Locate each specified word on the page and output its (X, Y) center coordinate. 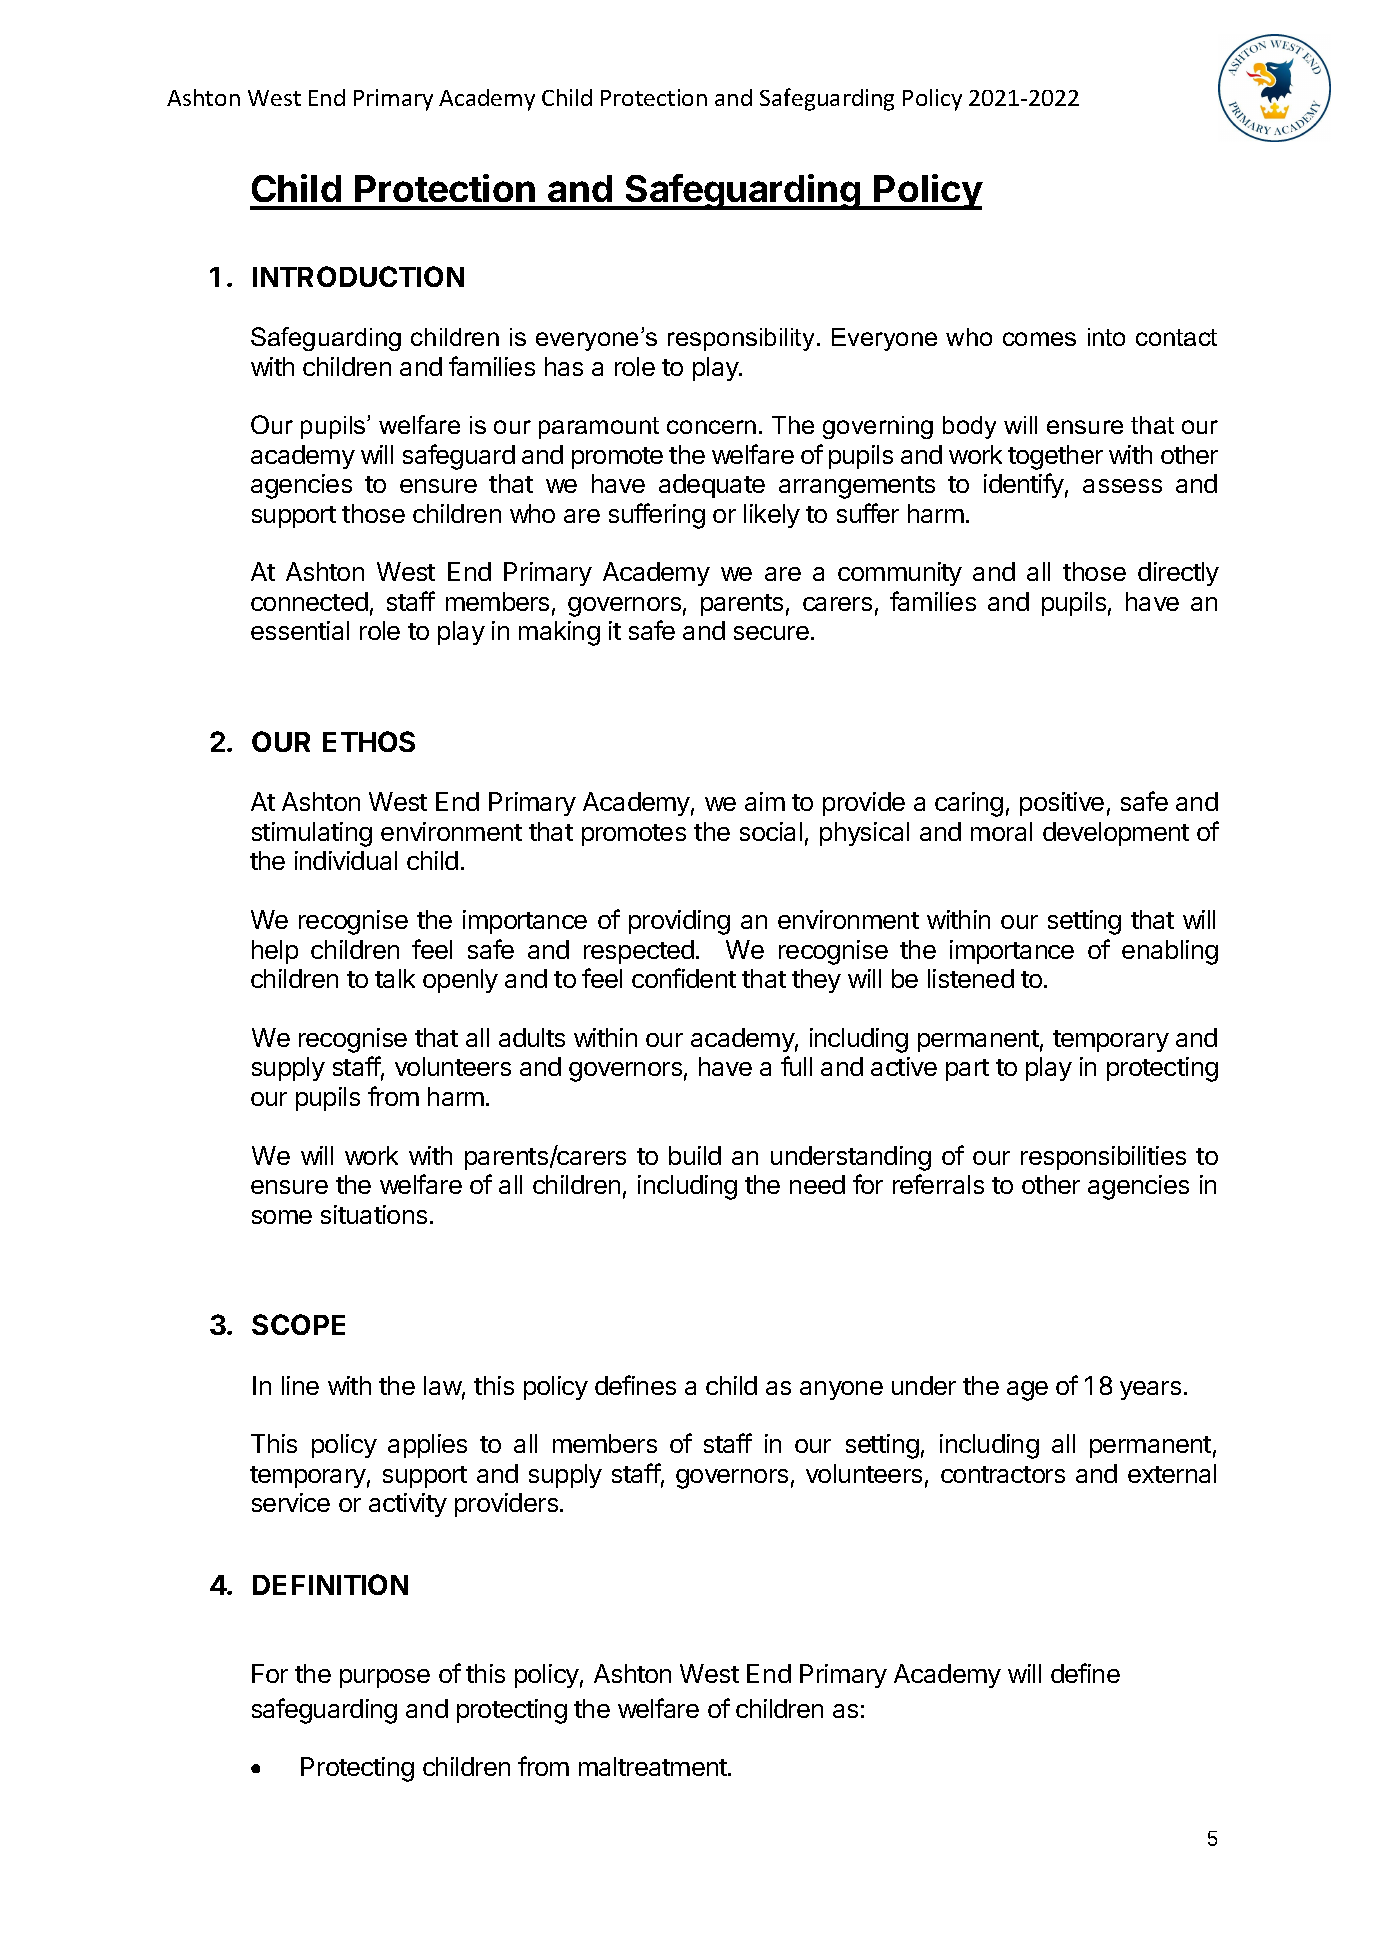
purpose (385, 1678)
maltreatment (654, 1766)
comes (1039, 339)
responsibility (741, 339)
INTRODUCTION (358, 276)
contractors (1003, 1474)
